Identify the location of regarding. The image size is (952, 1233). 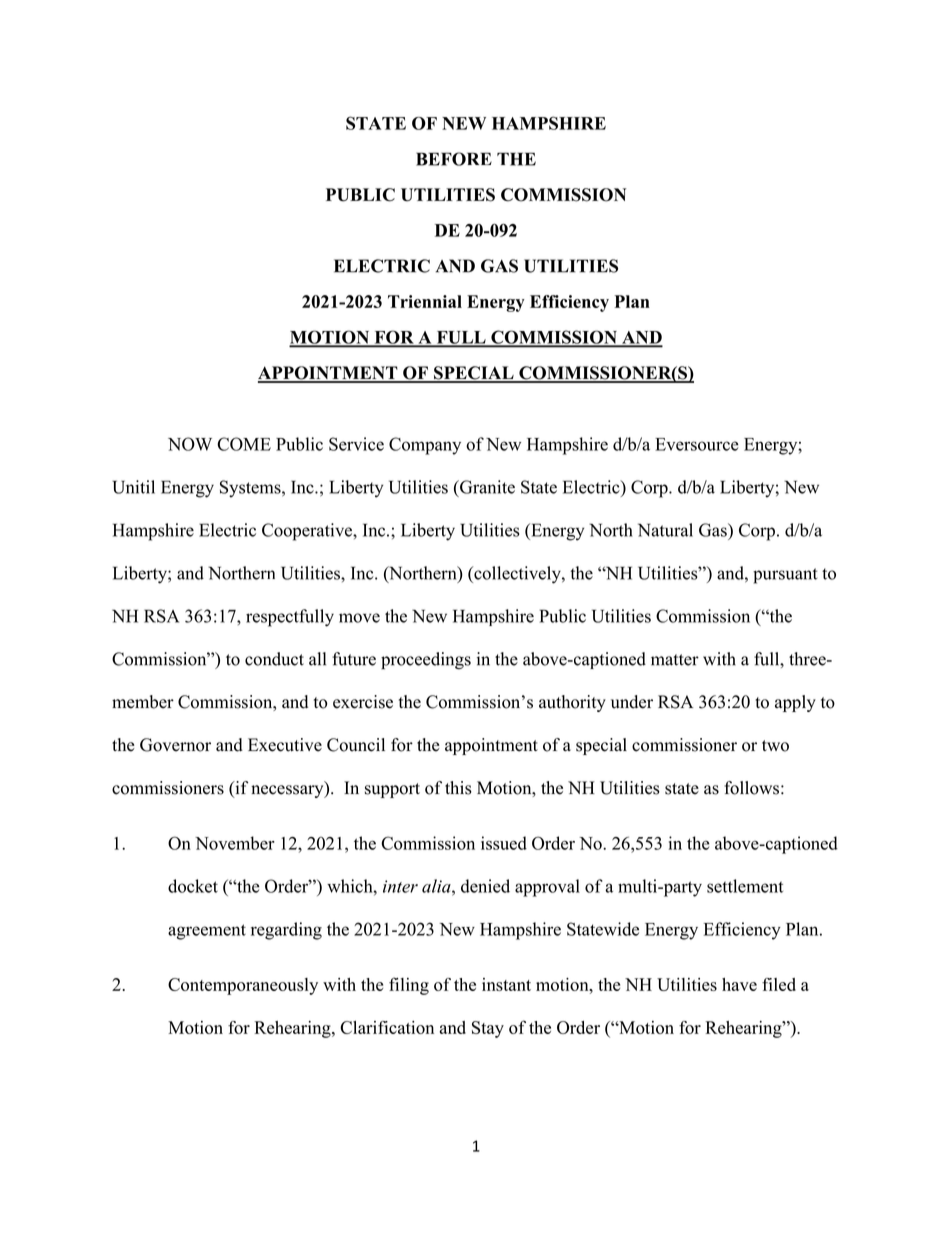
(286, 931).
